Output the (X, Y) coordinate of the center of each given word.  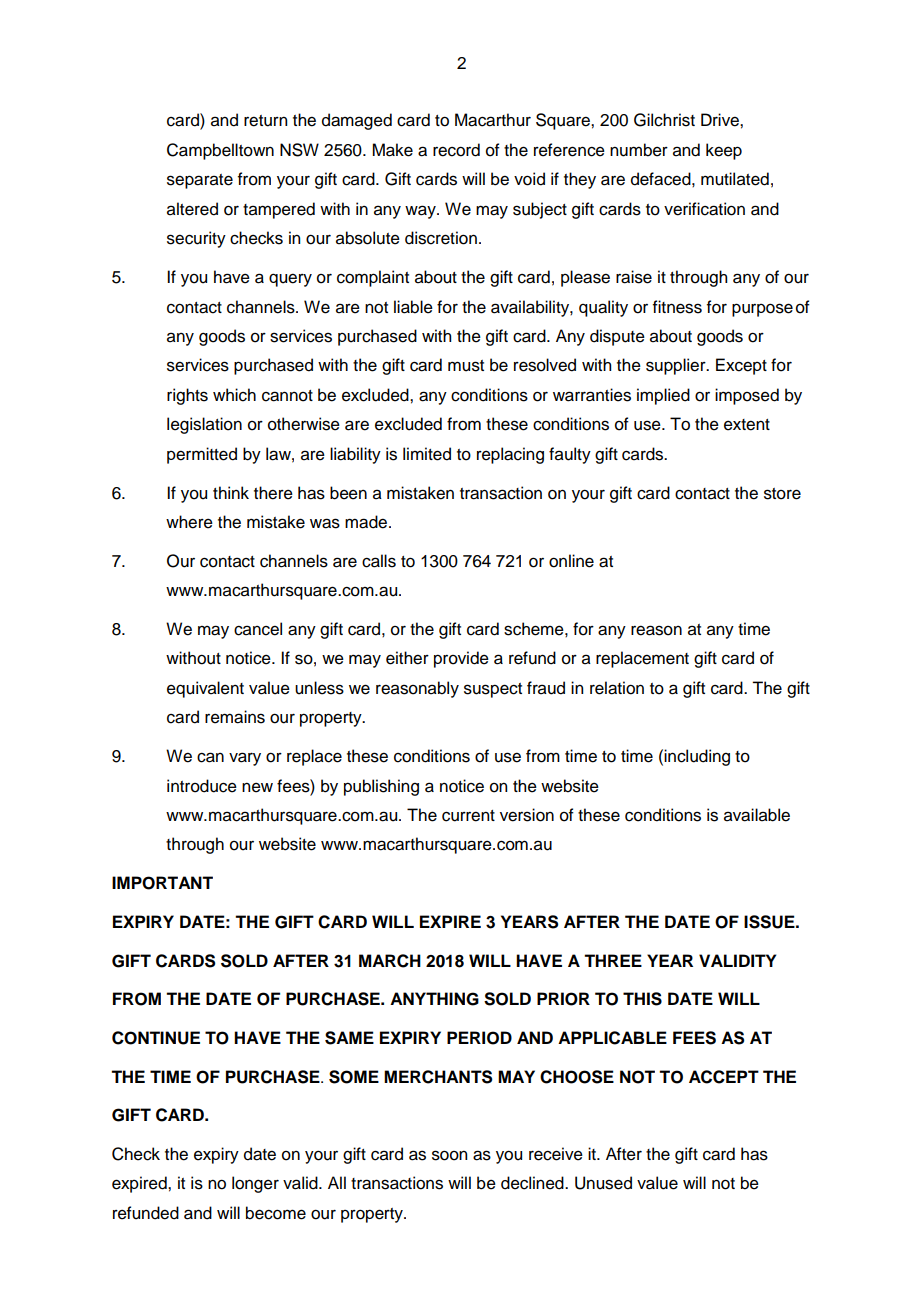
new (257, 787)
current (468, 816)
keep (724, 151)
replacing (510, 455)
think (231, 492)
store (782, 494)
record (456, 150)
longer (255, 1184)
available (757, 815)
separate (200, 181)
